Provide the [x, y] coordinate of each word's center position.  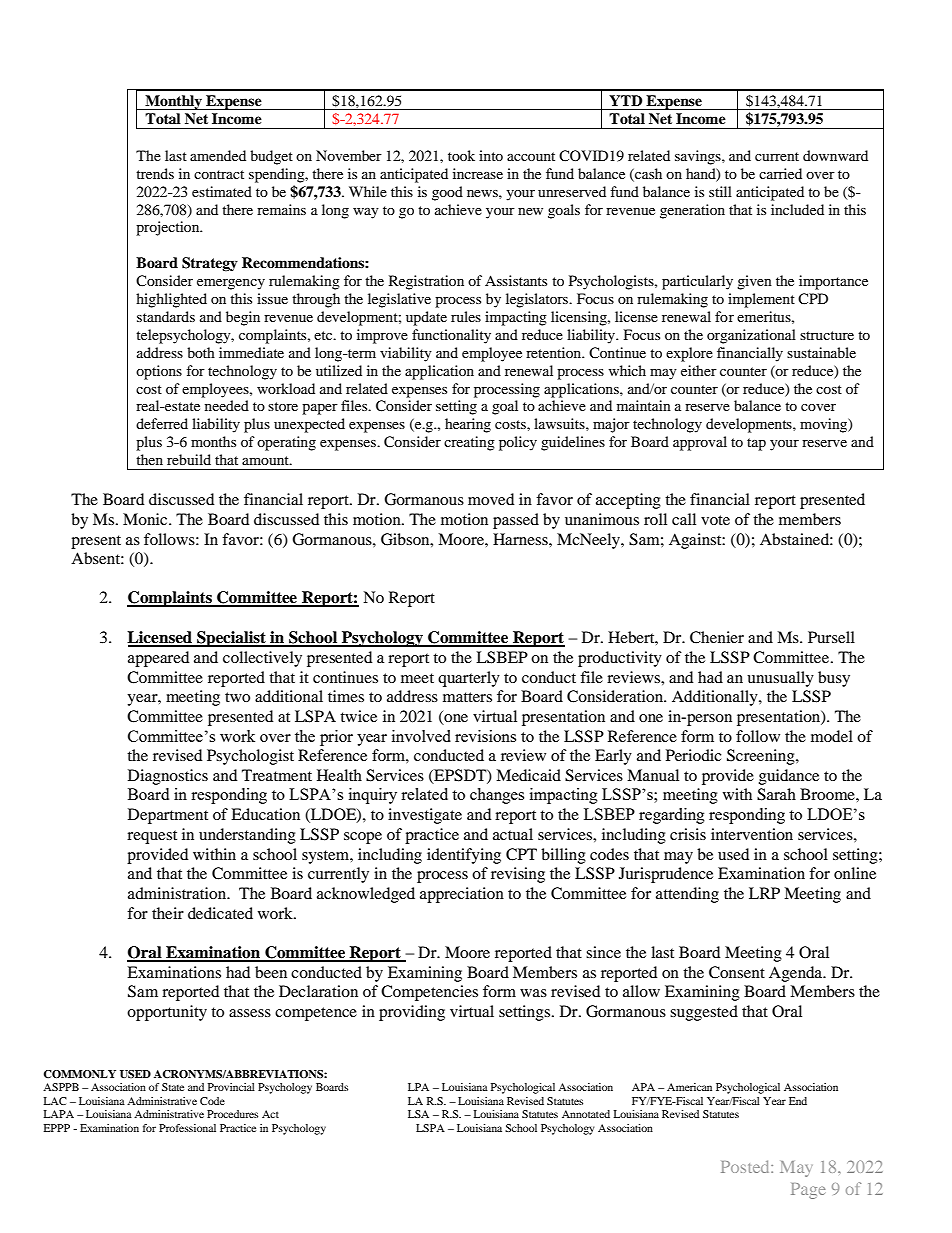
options [159, 372]
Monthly [173, 102]
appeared [158, 659]
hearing [468, 425]
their [168, 913]
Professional [187, 1128]
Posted [746, 1166]
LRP [764, 893]
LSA [418, 1114]
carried [780, 173]
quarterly [469, 679]
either [699, 370]
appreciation [462, 895]
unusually [780, 679]
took [461, 155]
